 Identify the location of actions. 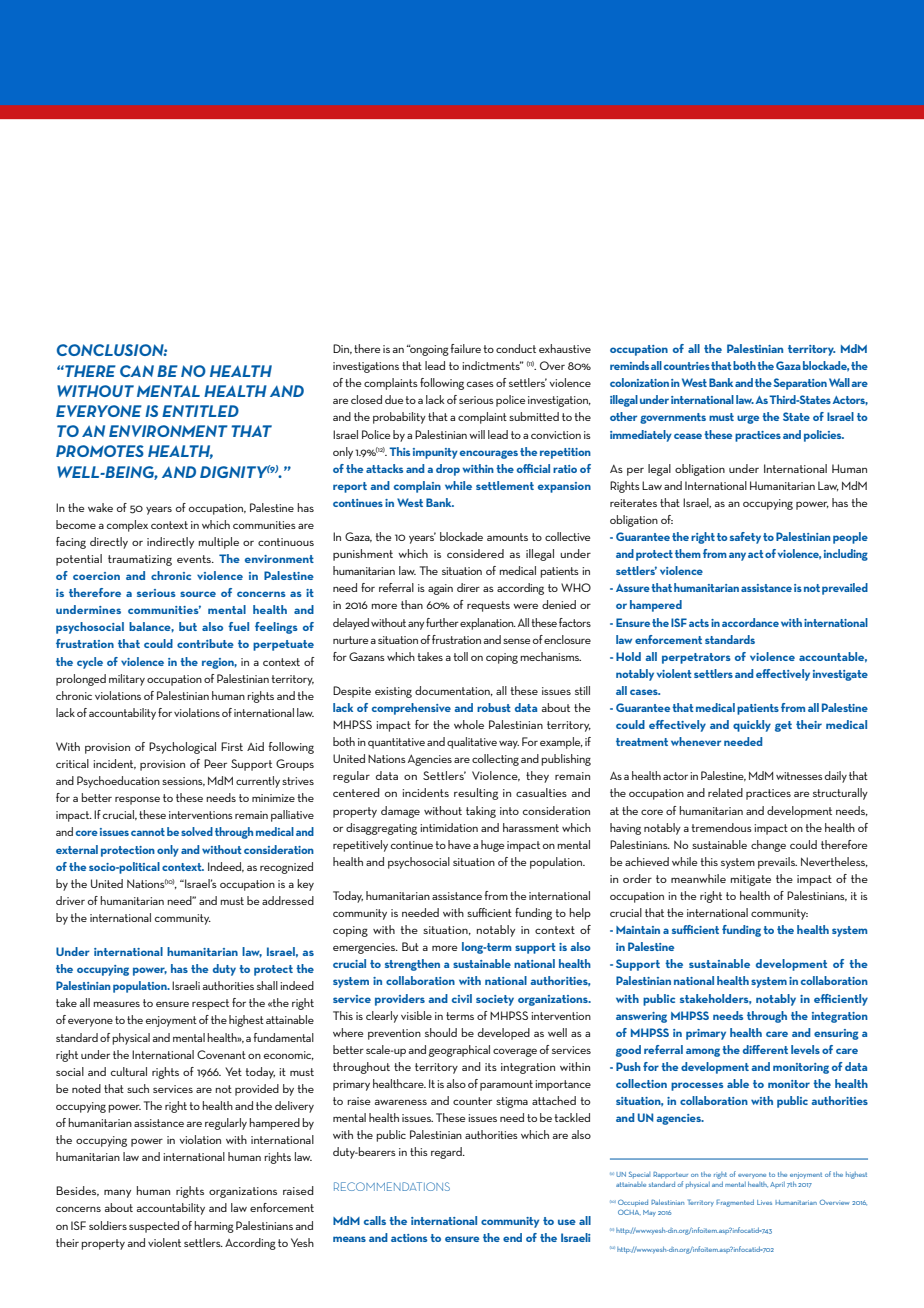
(409, 1238).
